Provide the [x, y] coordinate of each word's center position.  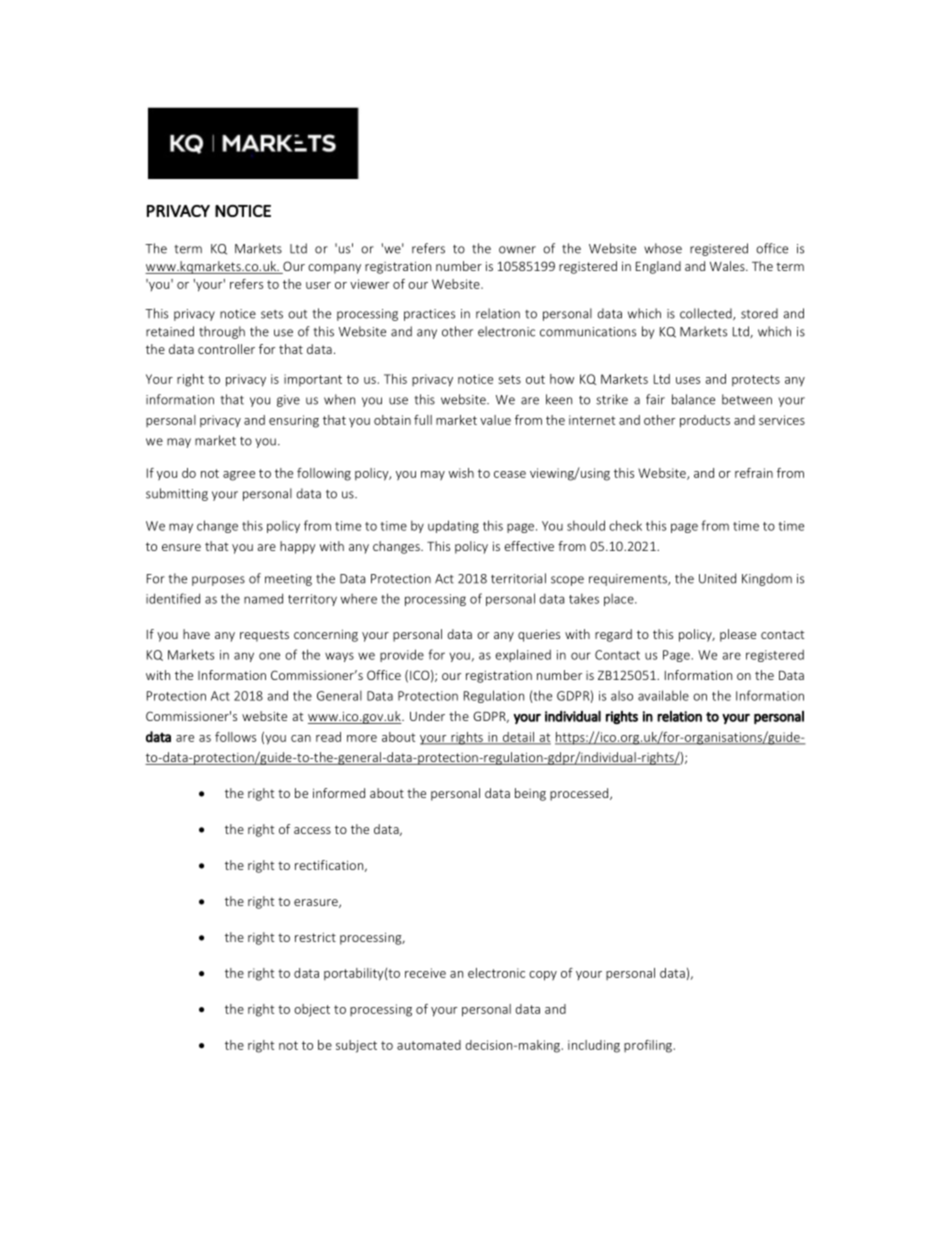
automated [429, 1045]
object [312, 1010]
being [530, 794]
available [663, 695]
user [318, 285]
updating [453, 526]
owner [517, 250]
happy [298, 547]
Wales [728, 266]
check [625, 525]
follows [235, 737]
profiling [649, 1046]
